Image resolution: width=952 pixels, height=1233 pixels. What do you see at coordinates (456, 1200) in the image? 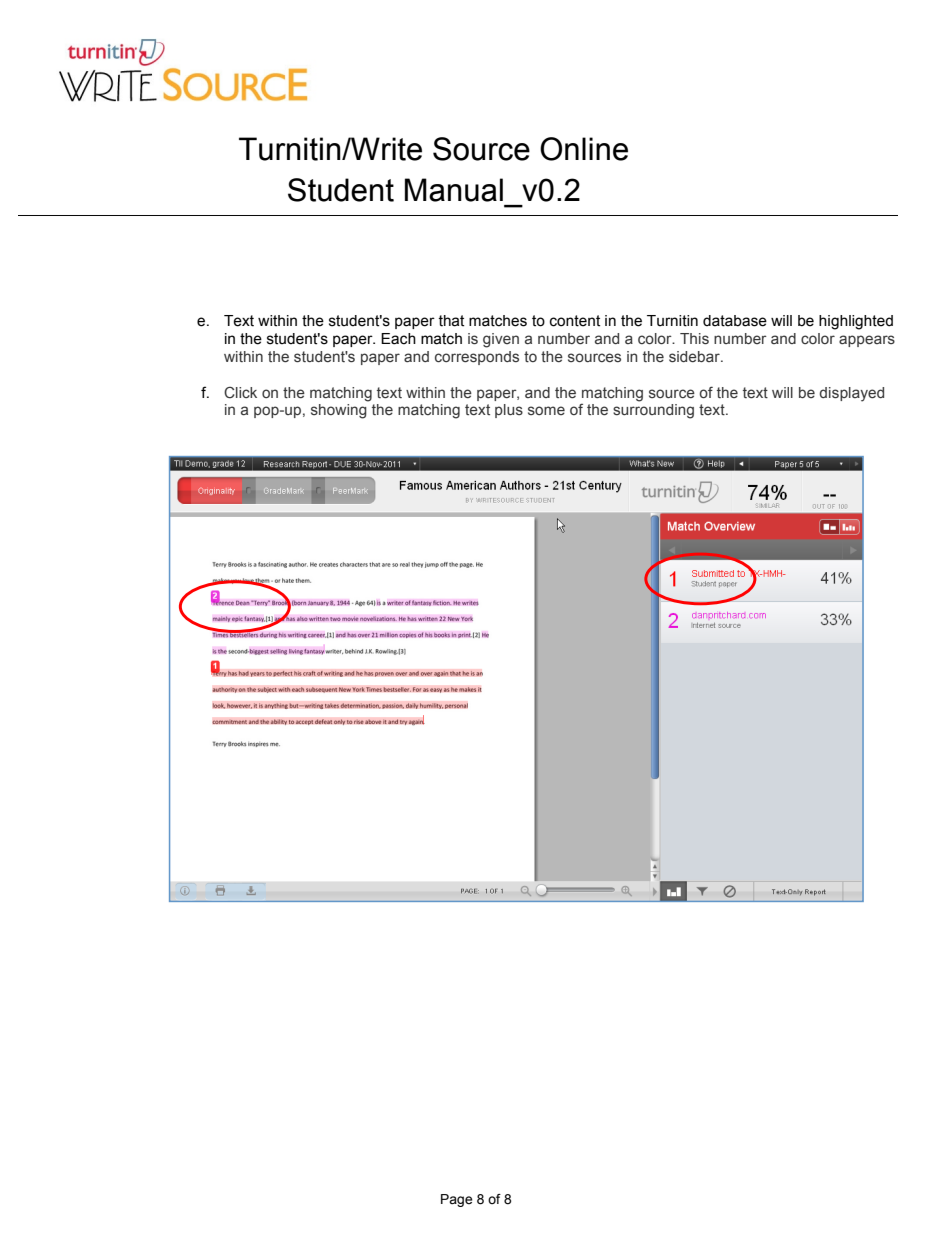
I see `Page` at bounding box center [456, 1200].
